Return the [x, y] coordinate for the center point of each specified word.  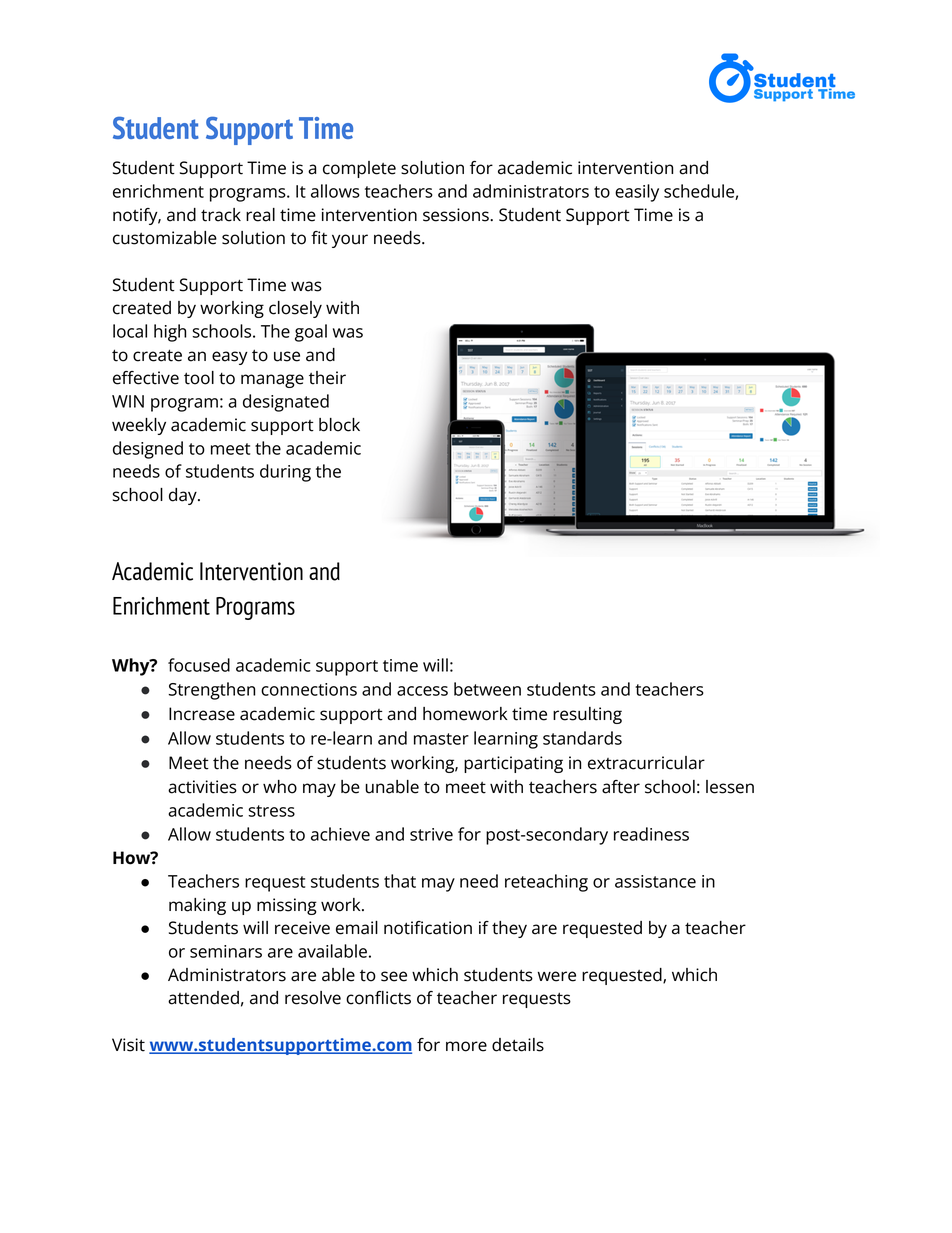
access [422, 691]
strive [431, 834]
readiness [651, 834]
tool [199, 378]
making [197, 906]
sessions [457, 215]
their [327, 378]
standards [582, 738]
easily [637, 193]
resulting [587, 715]
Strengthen [211, 691]
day [184, 496]
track [221, 215]
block [339, 425]
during [285, 473]
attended [203, 998]
